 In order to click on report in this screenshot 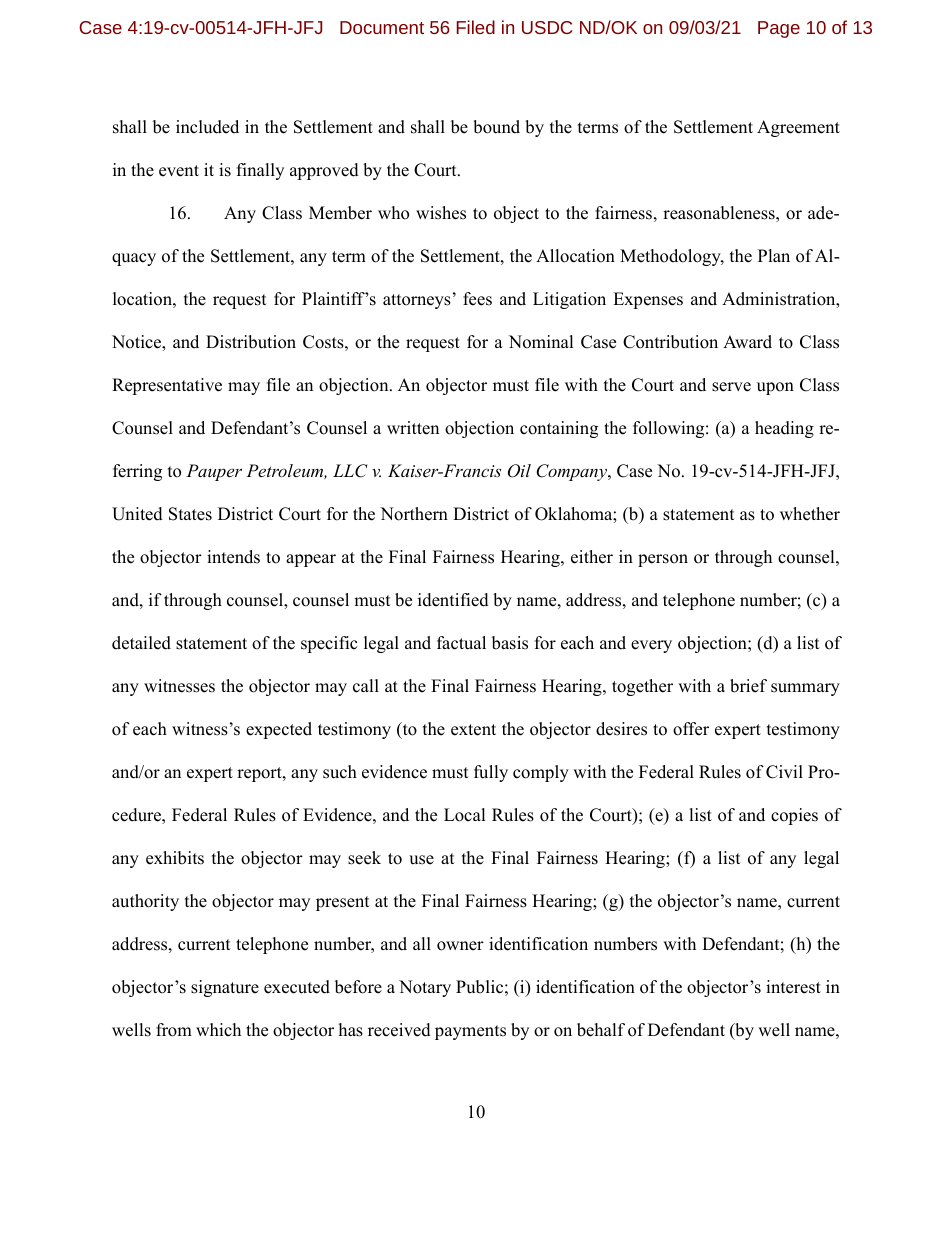, I will do `click(260, 774)`.
